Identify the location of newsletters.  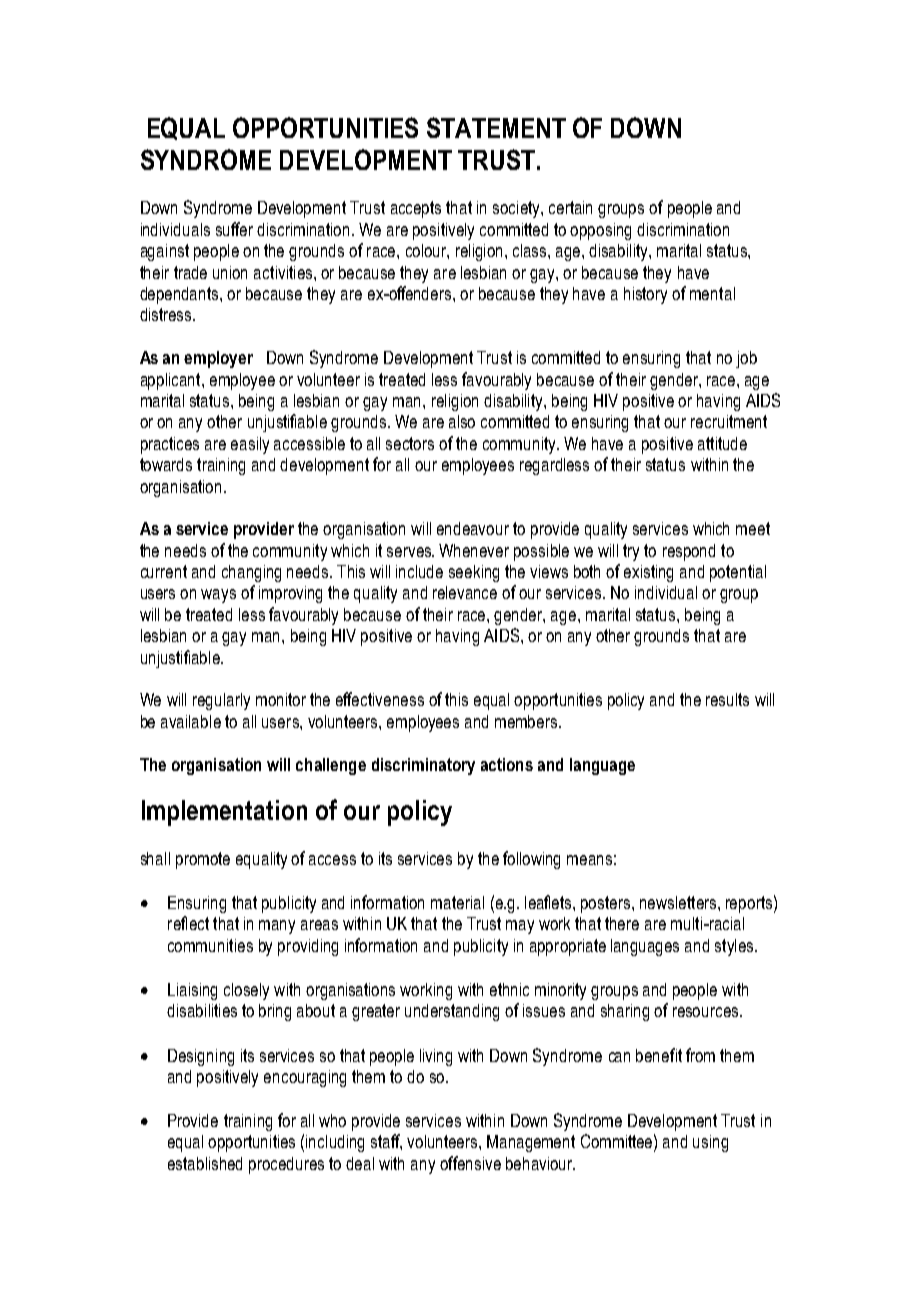
(679, 902).
